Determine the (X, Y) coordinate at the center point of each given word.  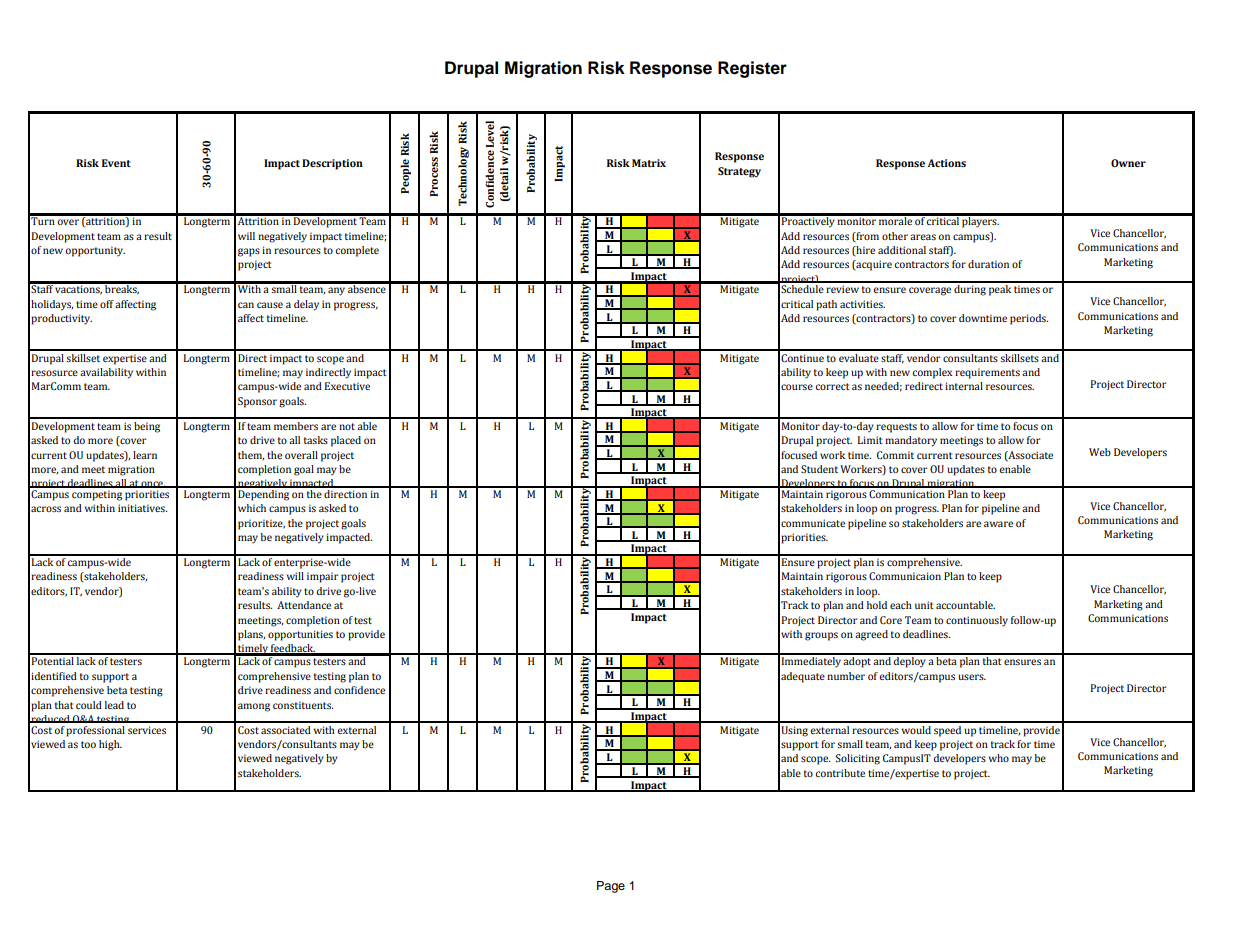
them (251, 456)
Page (611, 887)
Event (116, 163)
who (999, 758)
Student (819, 469)
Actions (946, 163)
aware (998, 524)
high (110, 745)
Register (752, 69)
